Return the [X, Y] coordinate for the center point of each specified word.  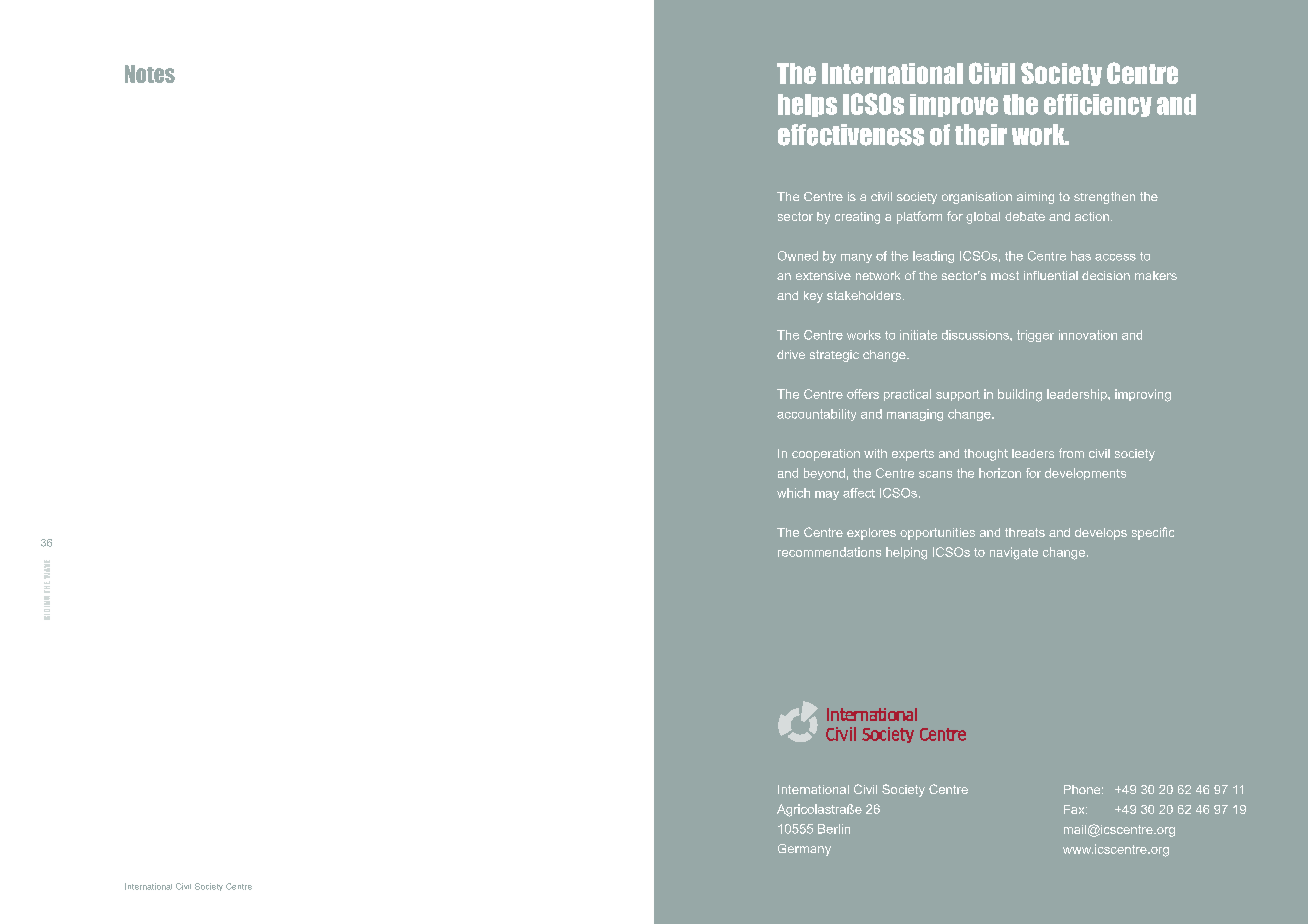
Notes [150, 74]
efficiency [1098, 105]
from [1071, 453]
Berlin [834, 829]
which [793, 493]
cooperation [826, 455]
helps [807, 105]
